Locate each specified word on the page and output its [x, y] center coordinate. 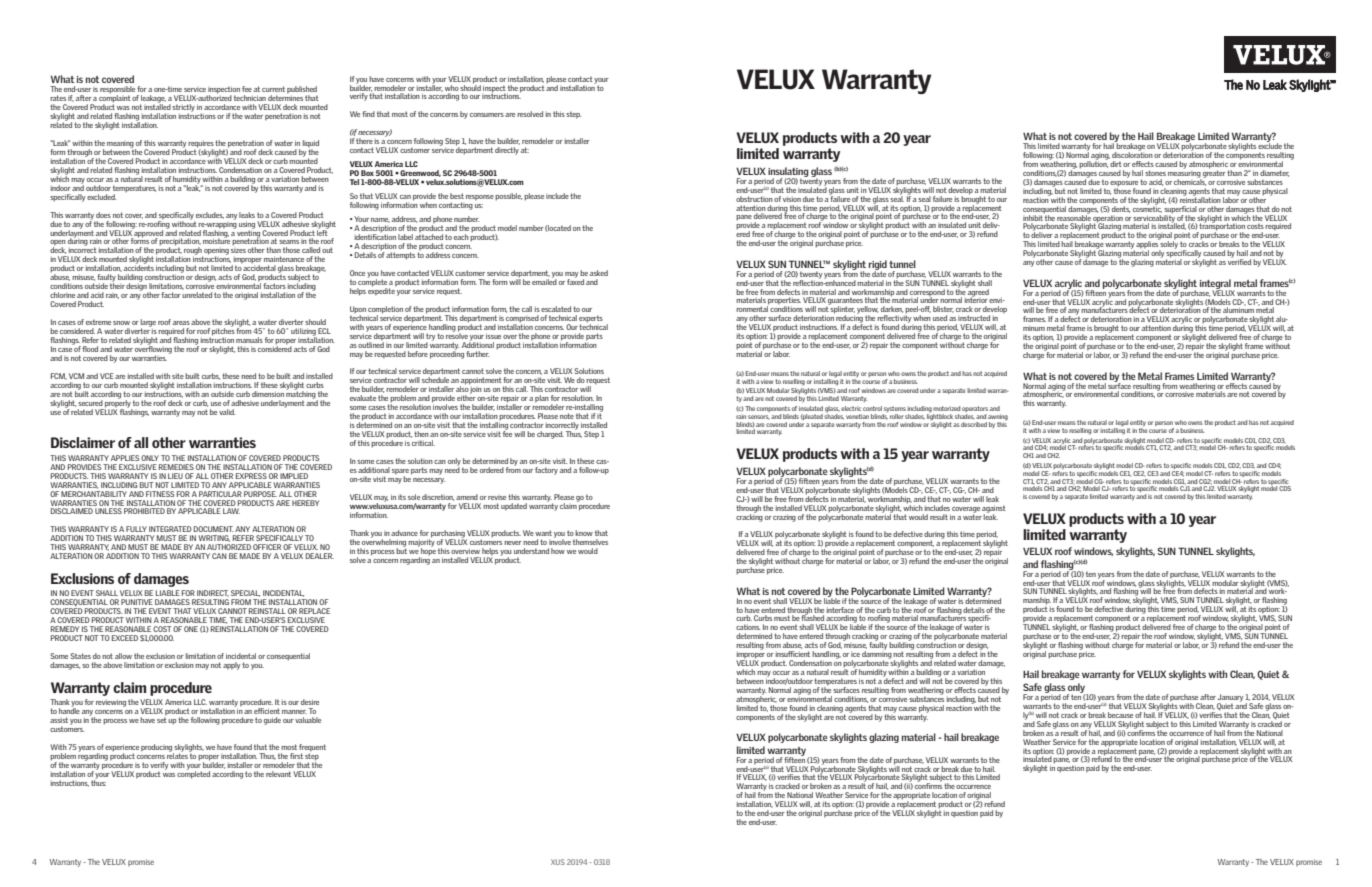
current [273, 89]
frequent [312, 749]
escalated [556, 309]
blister [943, 309]
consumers [487, 115]
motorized [946, 408]
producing [157, 749]
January [1230, 699]
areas [181, 323]
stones [1155, 173]
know [584, 533]
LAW [231, 511]
